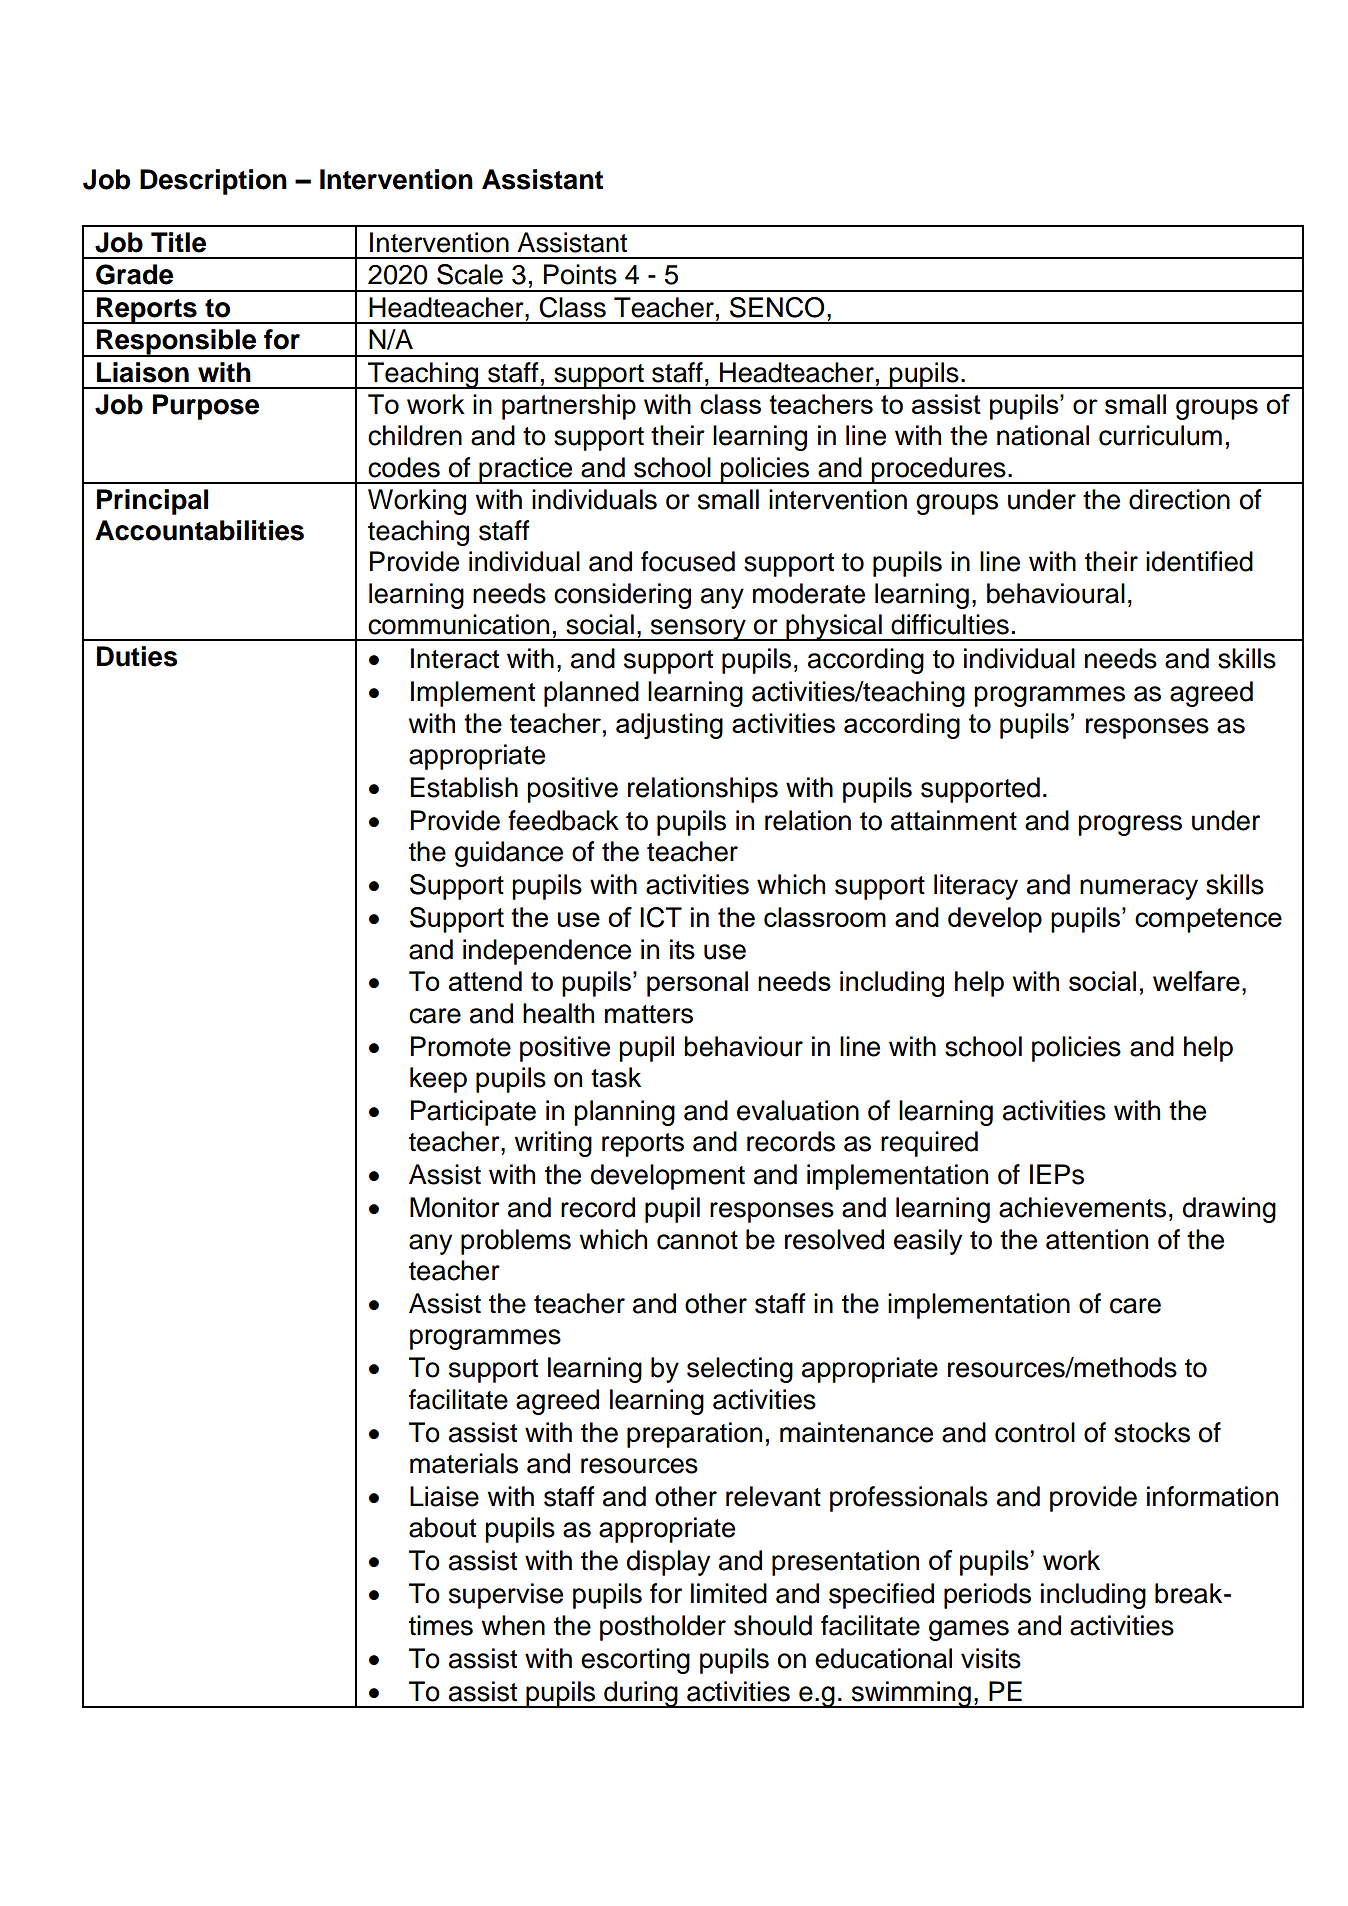 This screenshot has width=1348, height=1906. Describe the element at coordinates (661, 917) in the screenshot. I see `ICT` at that location.
